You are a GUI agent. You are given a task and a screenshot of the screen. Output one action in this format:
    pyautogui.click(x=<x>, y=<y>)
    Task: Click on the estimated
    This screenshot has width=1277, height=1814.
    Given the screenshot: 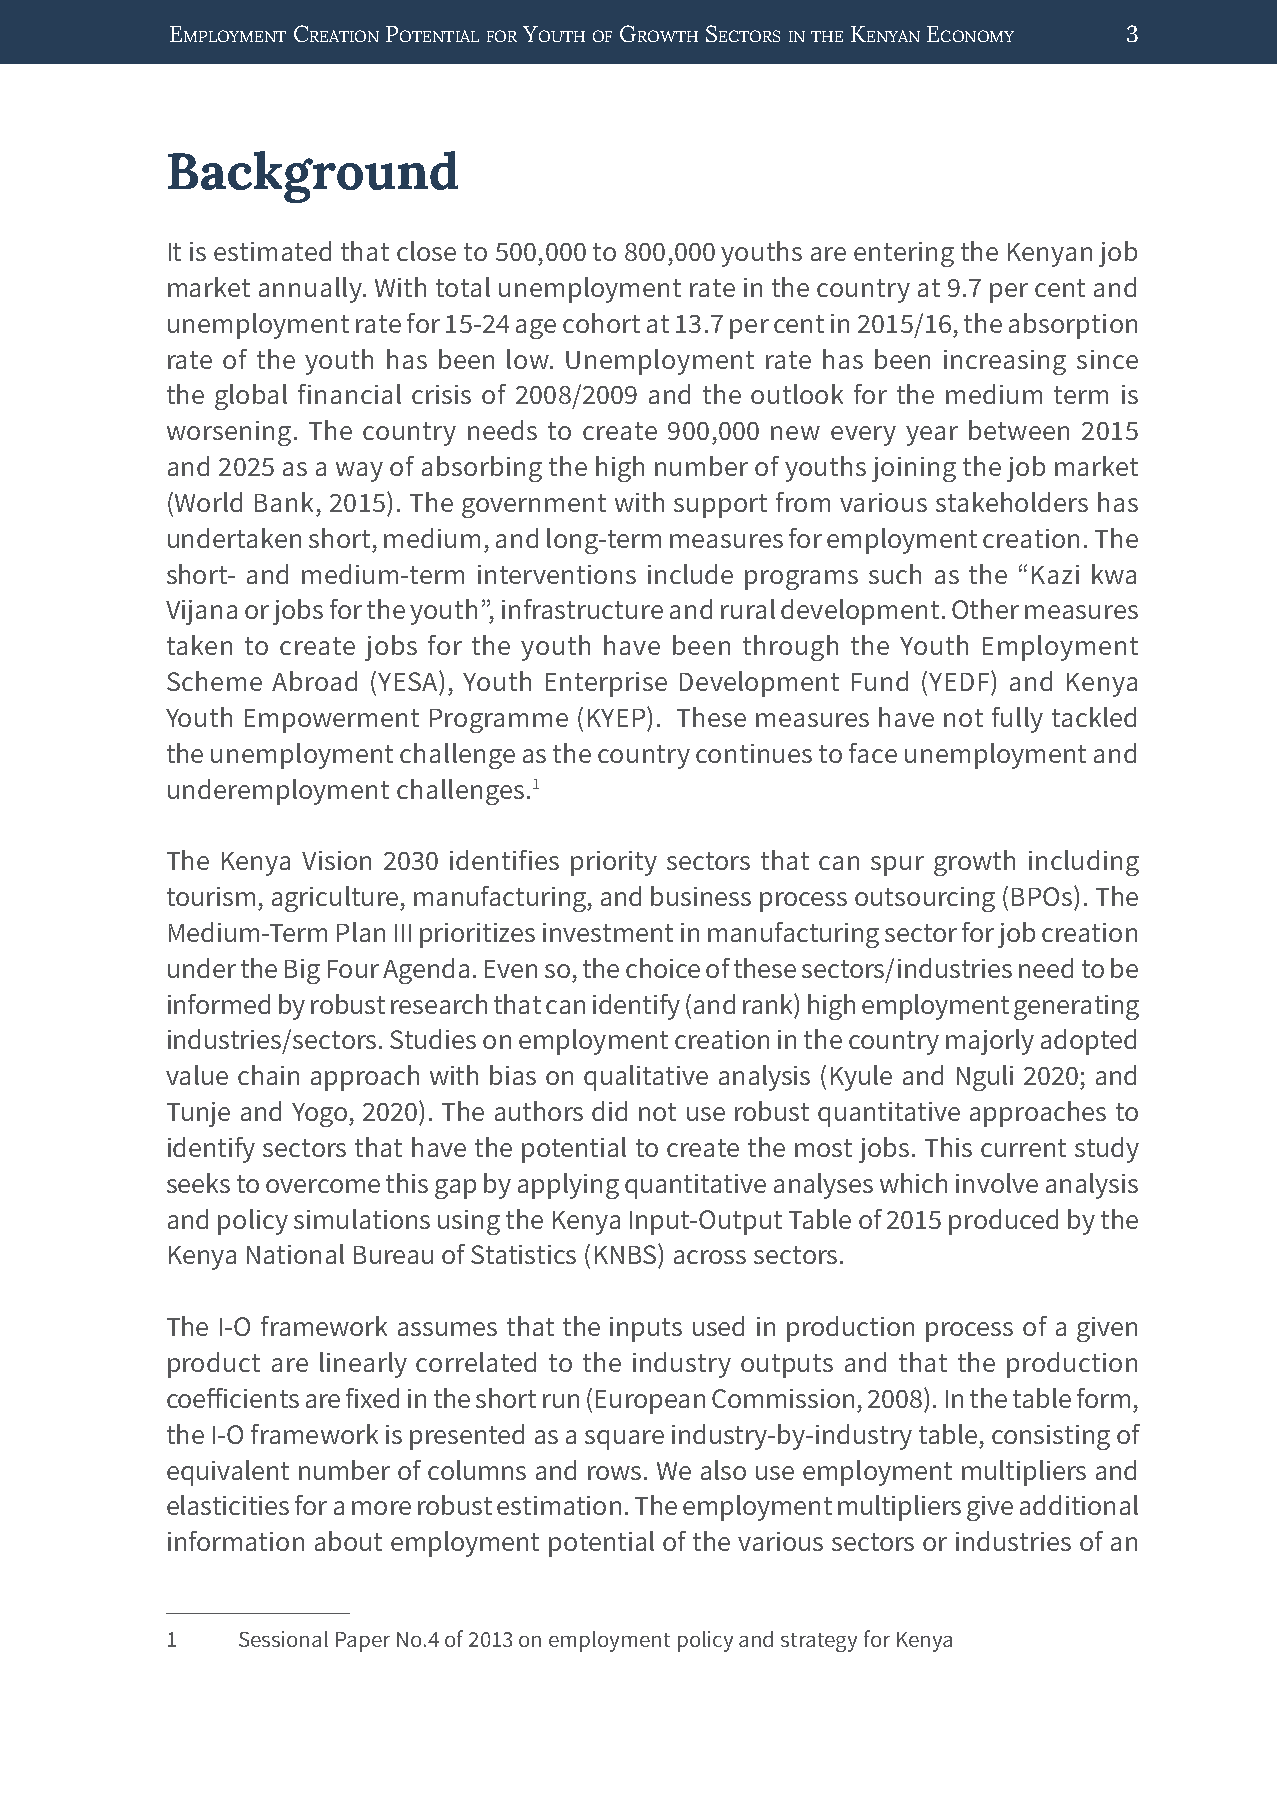 What is the action you would take?
    pyautogui.click(x=272, y=251)
